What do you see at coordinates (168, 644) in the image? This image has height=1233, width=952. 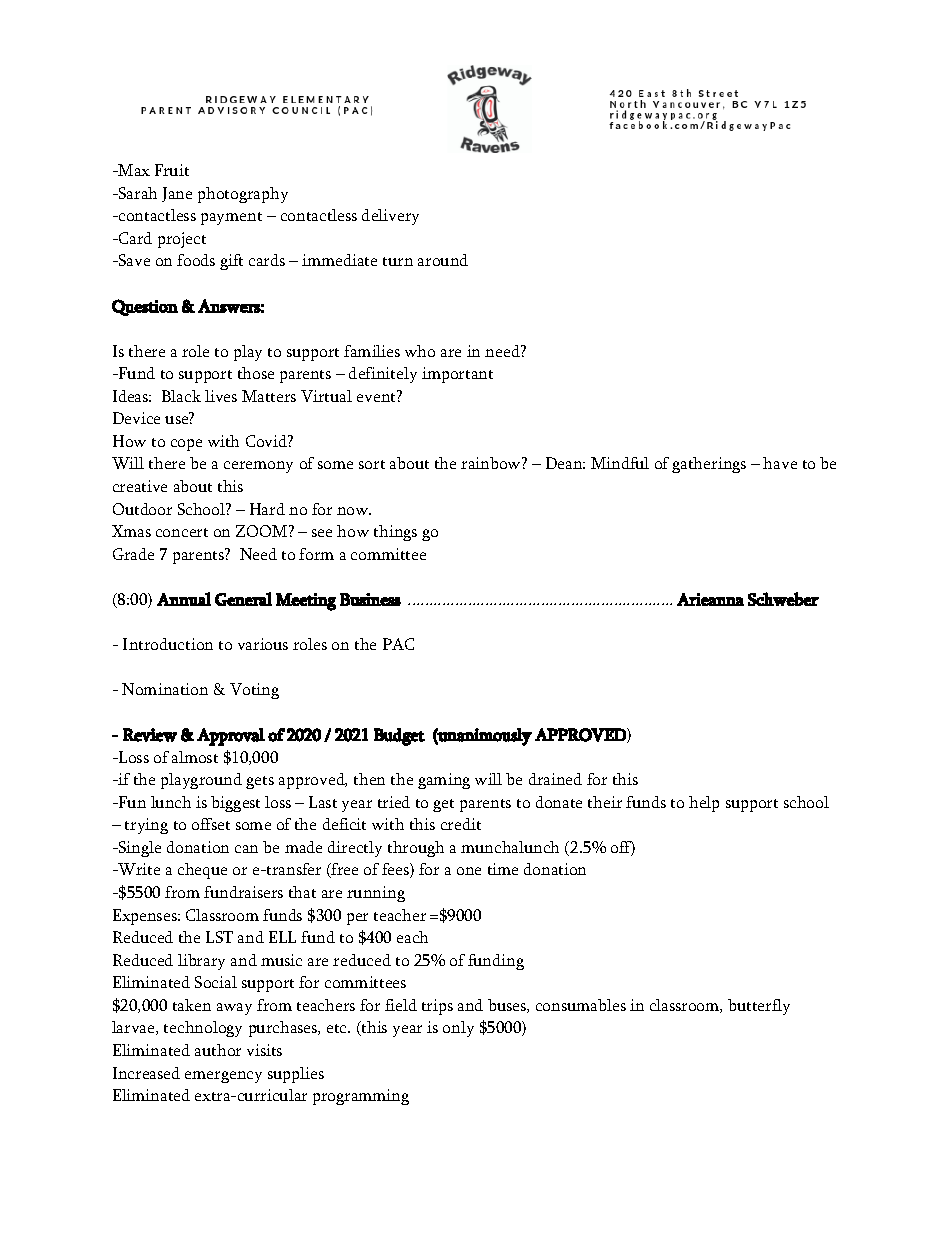 I see `Introduction` at bounding box center [168, 644].
